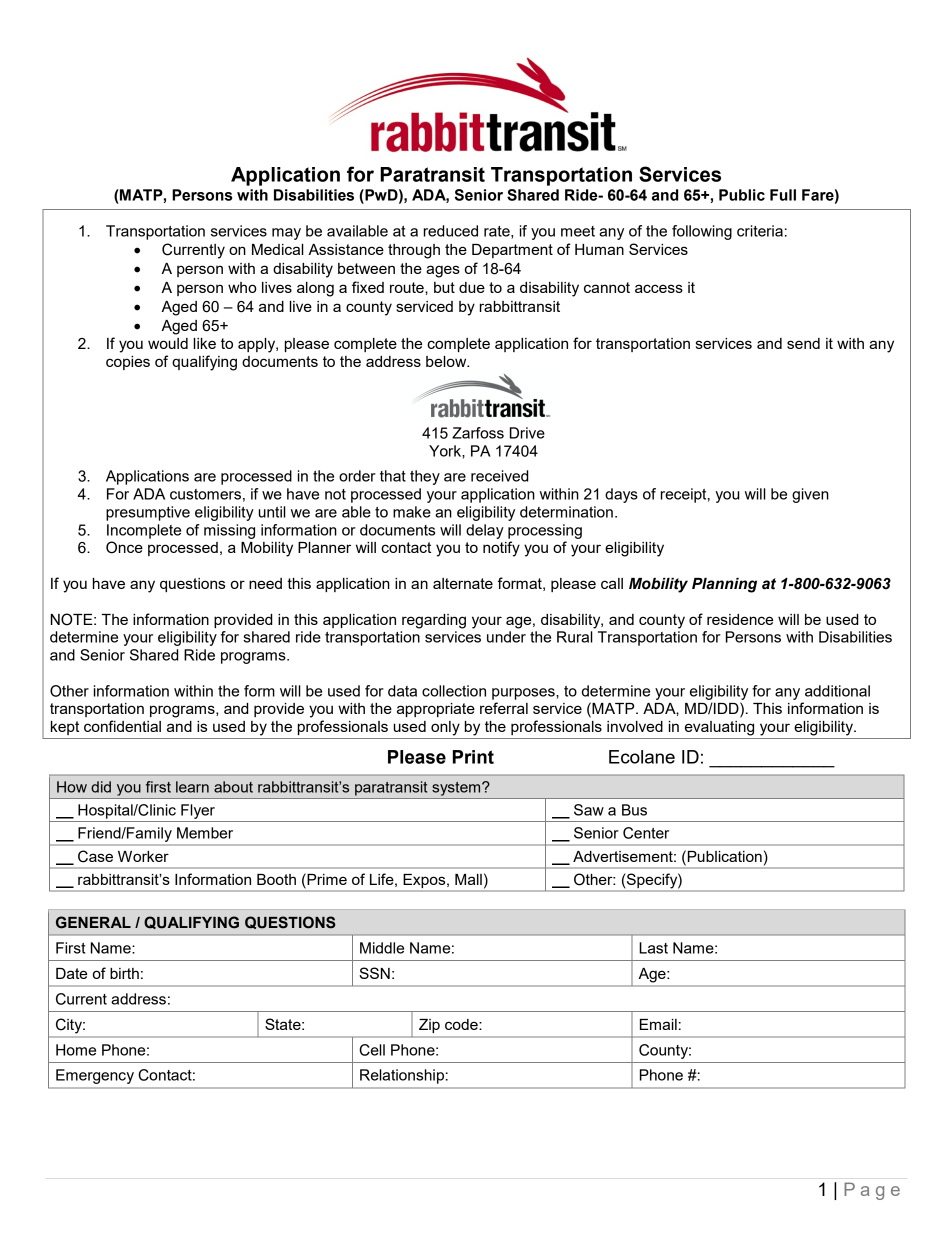  What do you see at coordinates (278, 249) in the image?
I see `Medical` at bounding box center [278, 249].
